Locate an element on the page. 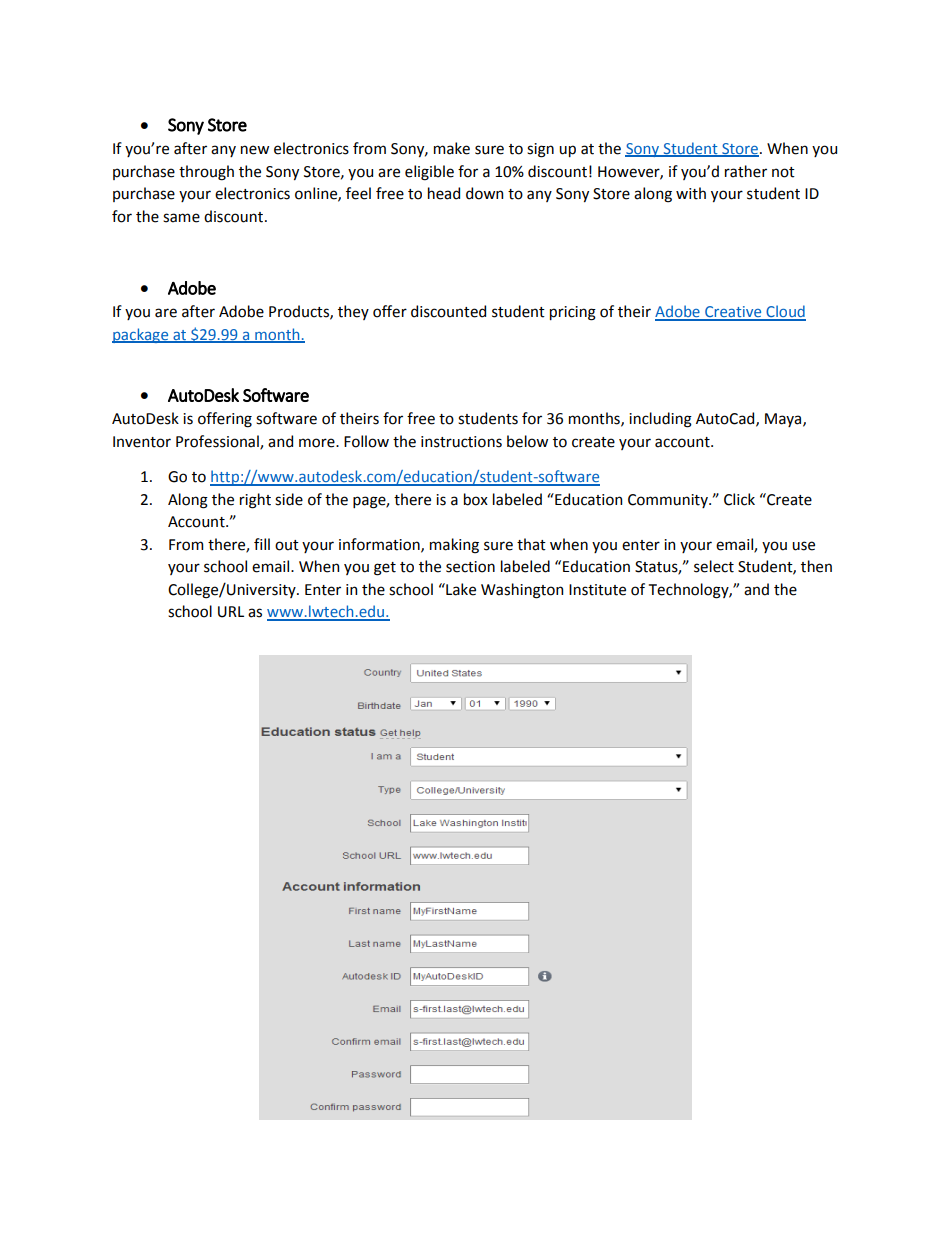 The height and width of the image is (1233, 952). Creative is located at coordinates (733, 313).
